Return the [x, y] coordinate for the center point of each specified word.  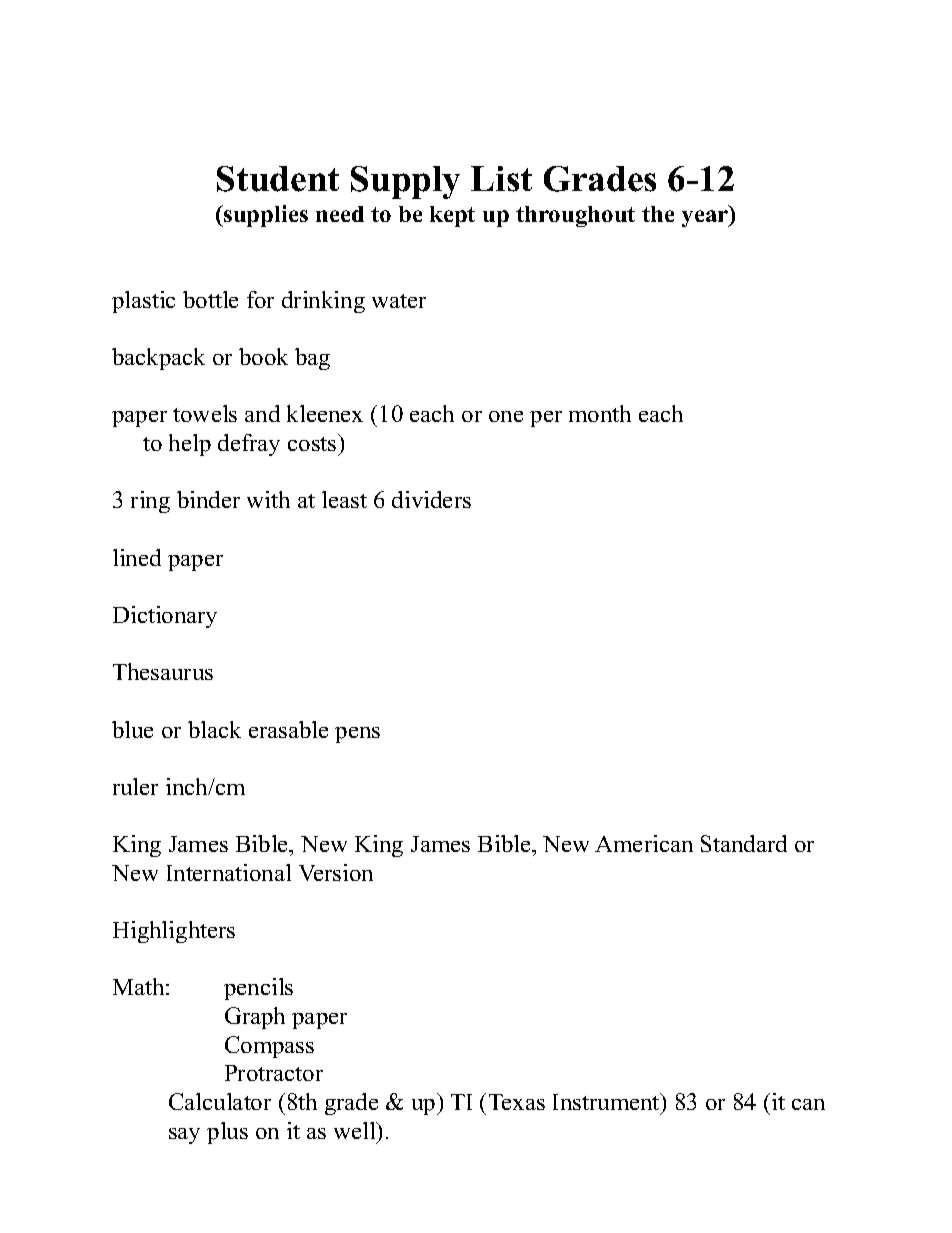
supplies [265, 216]
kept [452, 216]
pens [357, 735]
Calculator [220, 1101]
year [706, 218]
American [644, 843]
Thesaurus [163, 671]
